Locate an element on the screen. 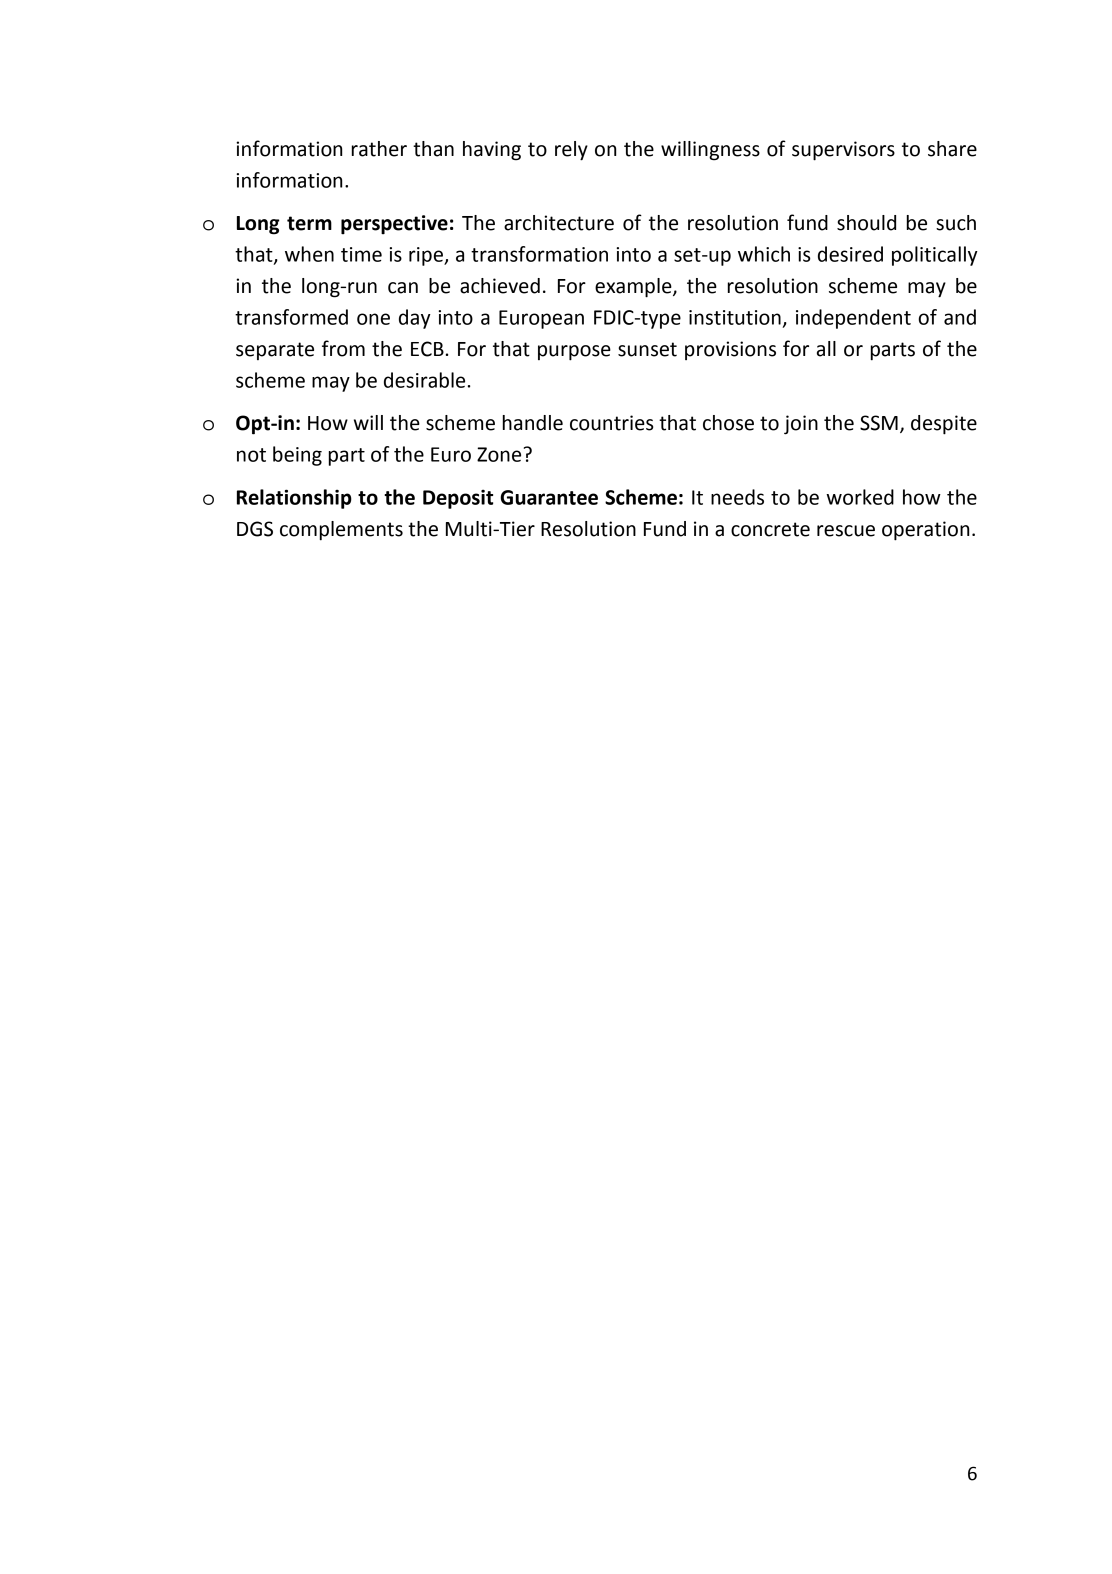 This screenshot has width=1112, height=1574. rely is located at coordinates (571, 151).
